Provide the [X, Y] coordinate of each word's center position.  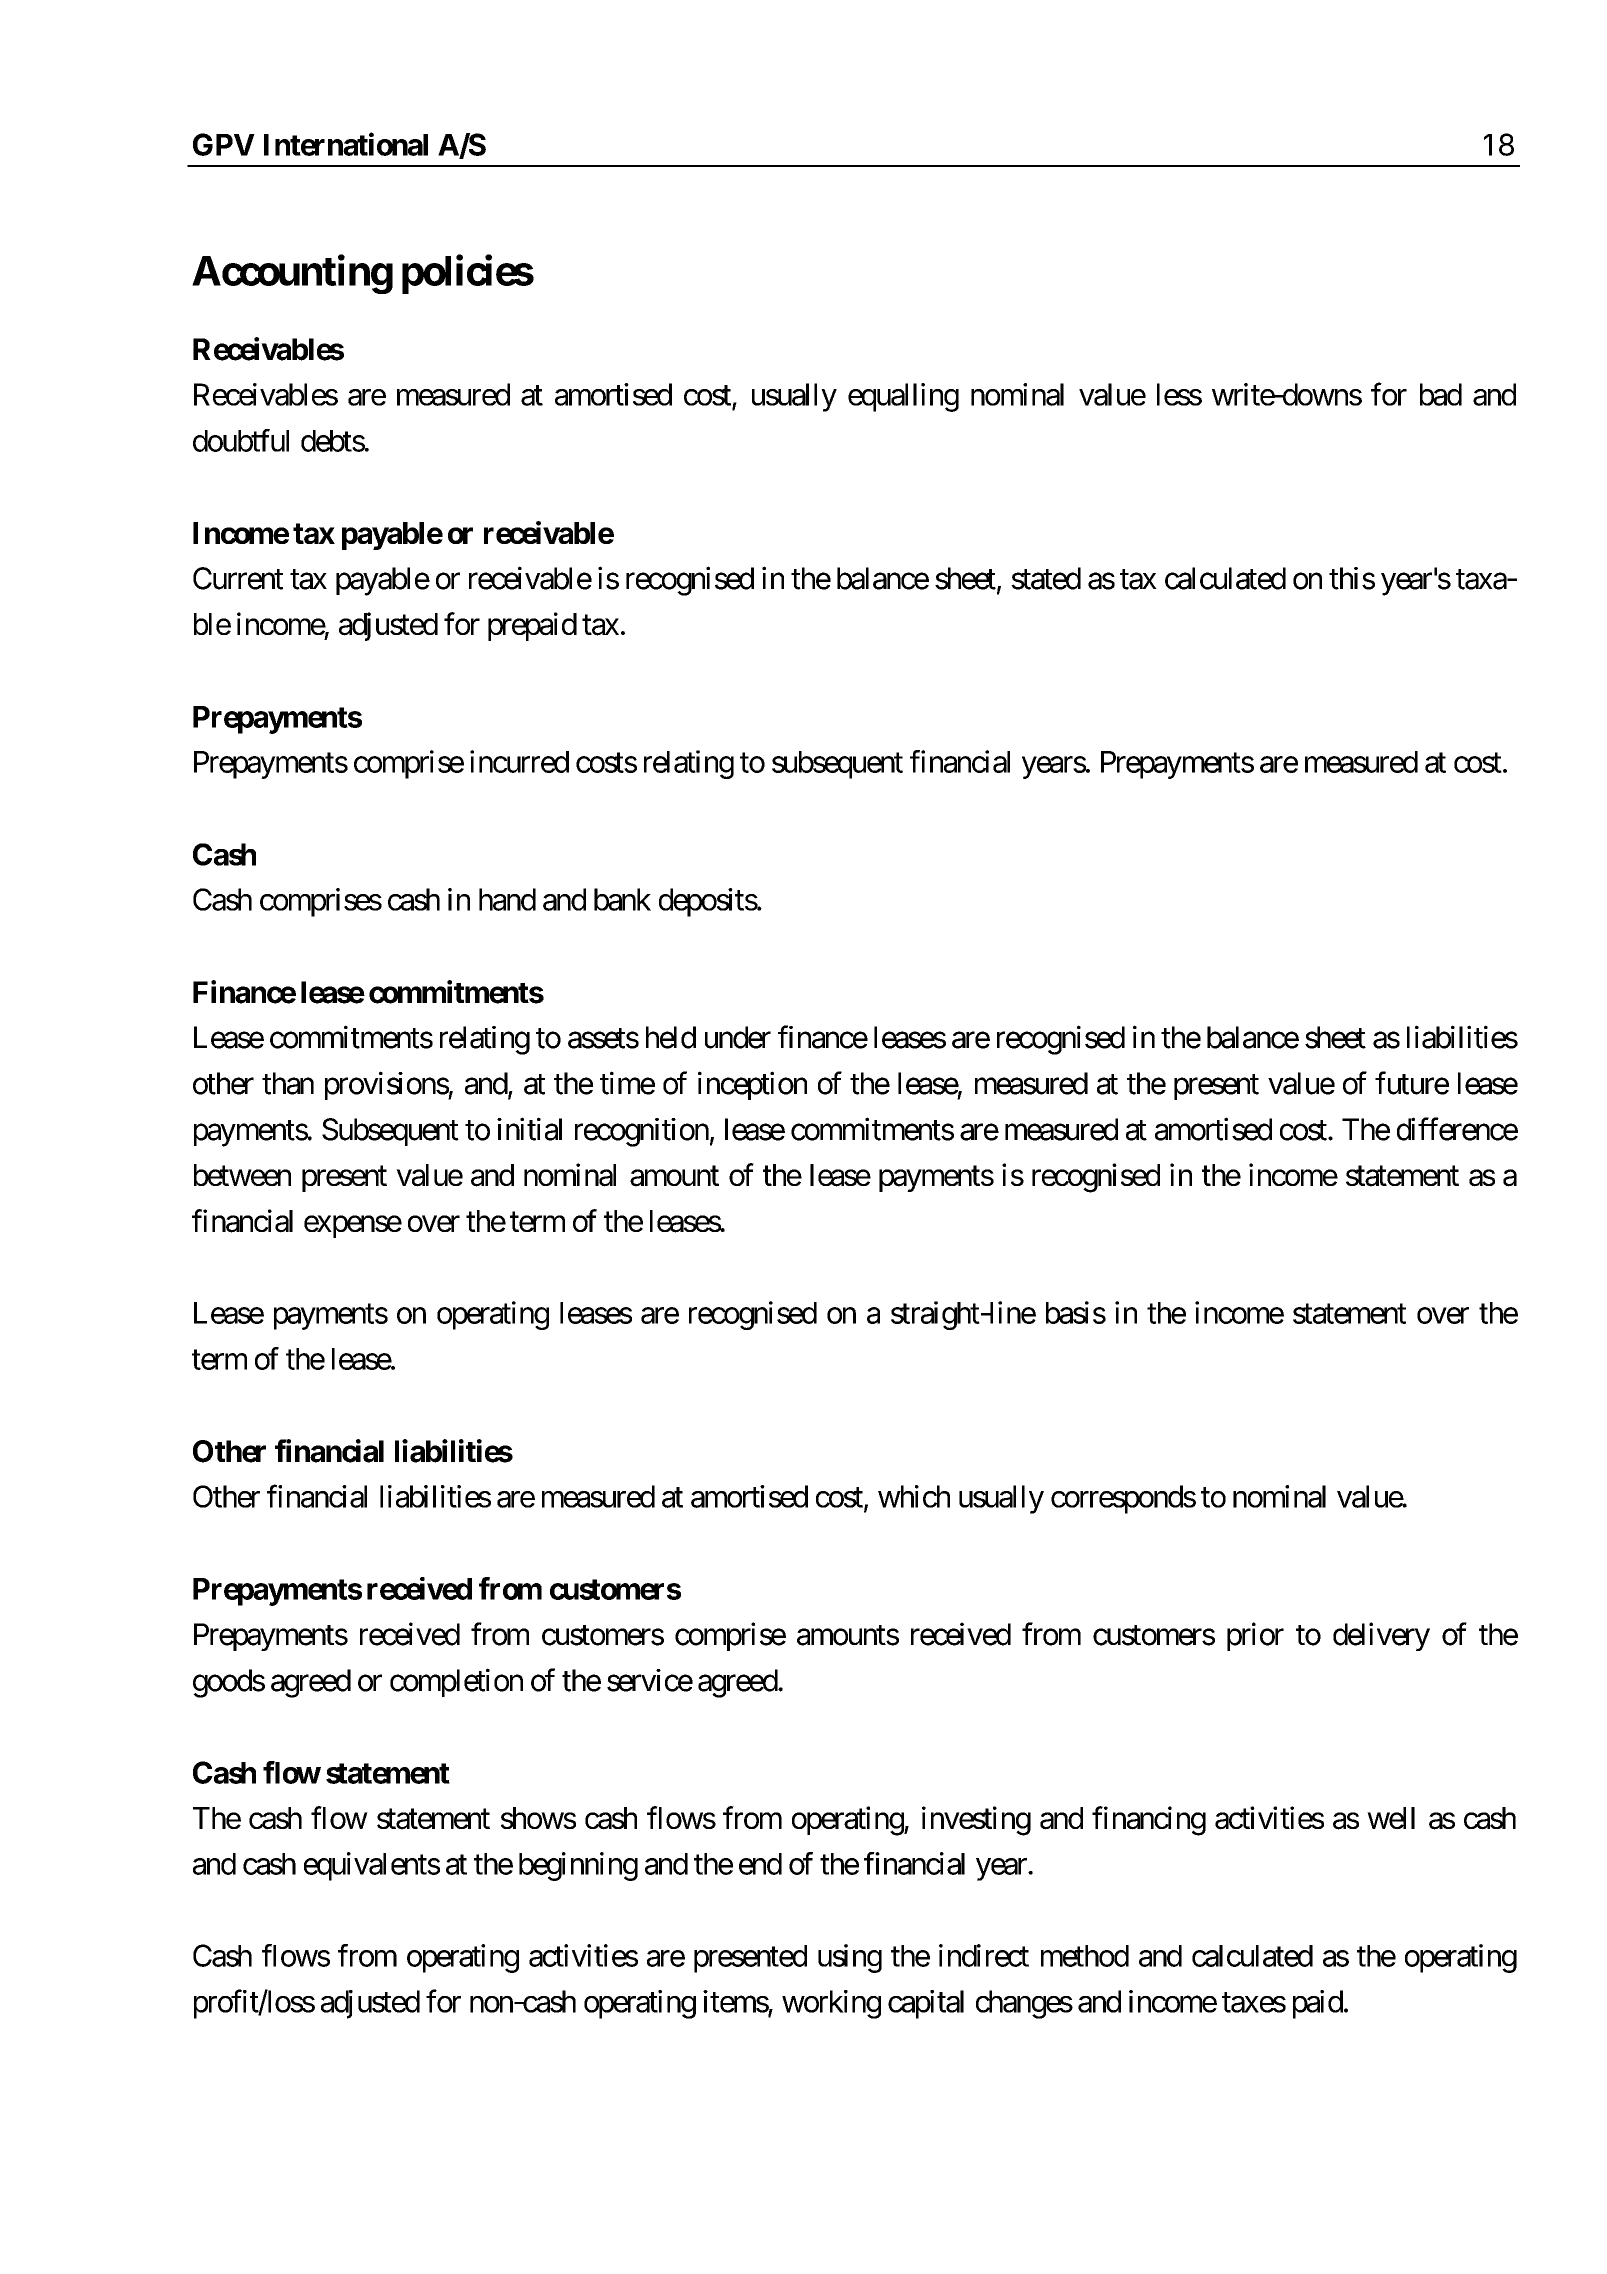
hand [507, 899]
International [346, 144]
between [242, 1175]
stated [1046, 578]
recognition [642, 1132]
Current [238, 578]
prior [1255, 1636]
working [831, 2004]
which [914, 1496]
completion [456, 1682]
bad [1441, 394]
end [760, 1864]
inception [752, 1085]
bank [622, 899]
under [738, 1037]
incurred [519, 761]
